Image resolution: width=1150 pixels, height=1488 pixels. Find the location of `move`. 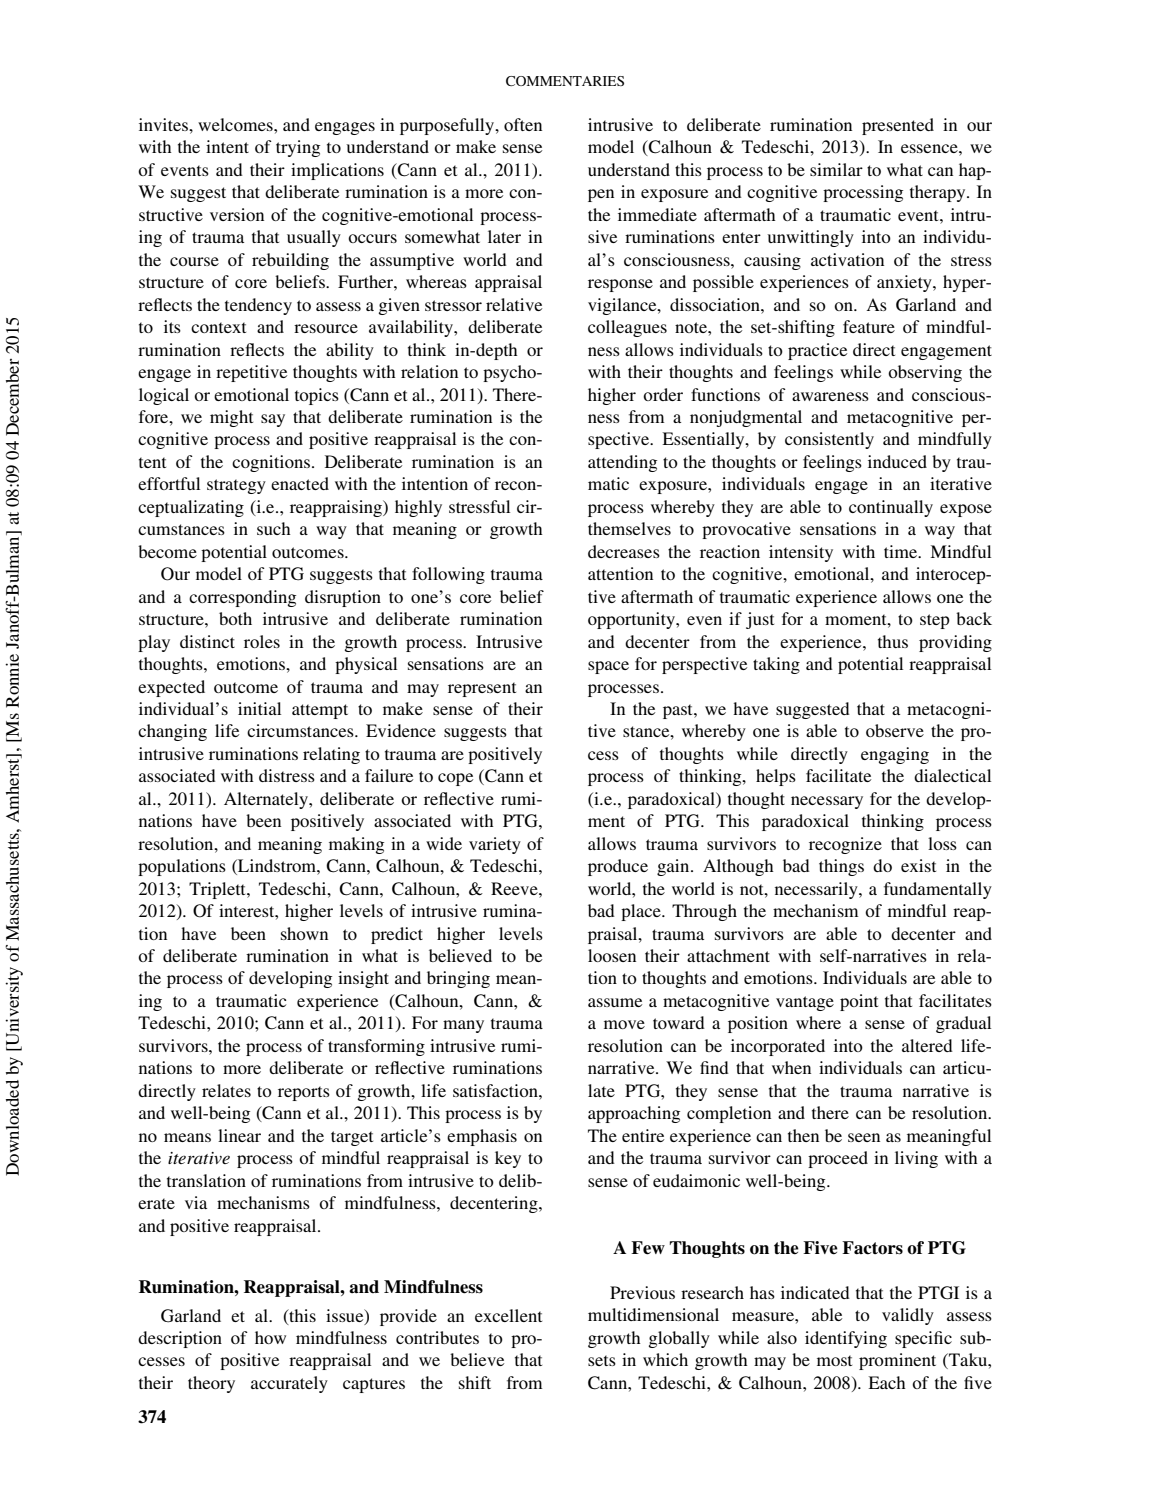

move is located at coordinates (624, 1024).
